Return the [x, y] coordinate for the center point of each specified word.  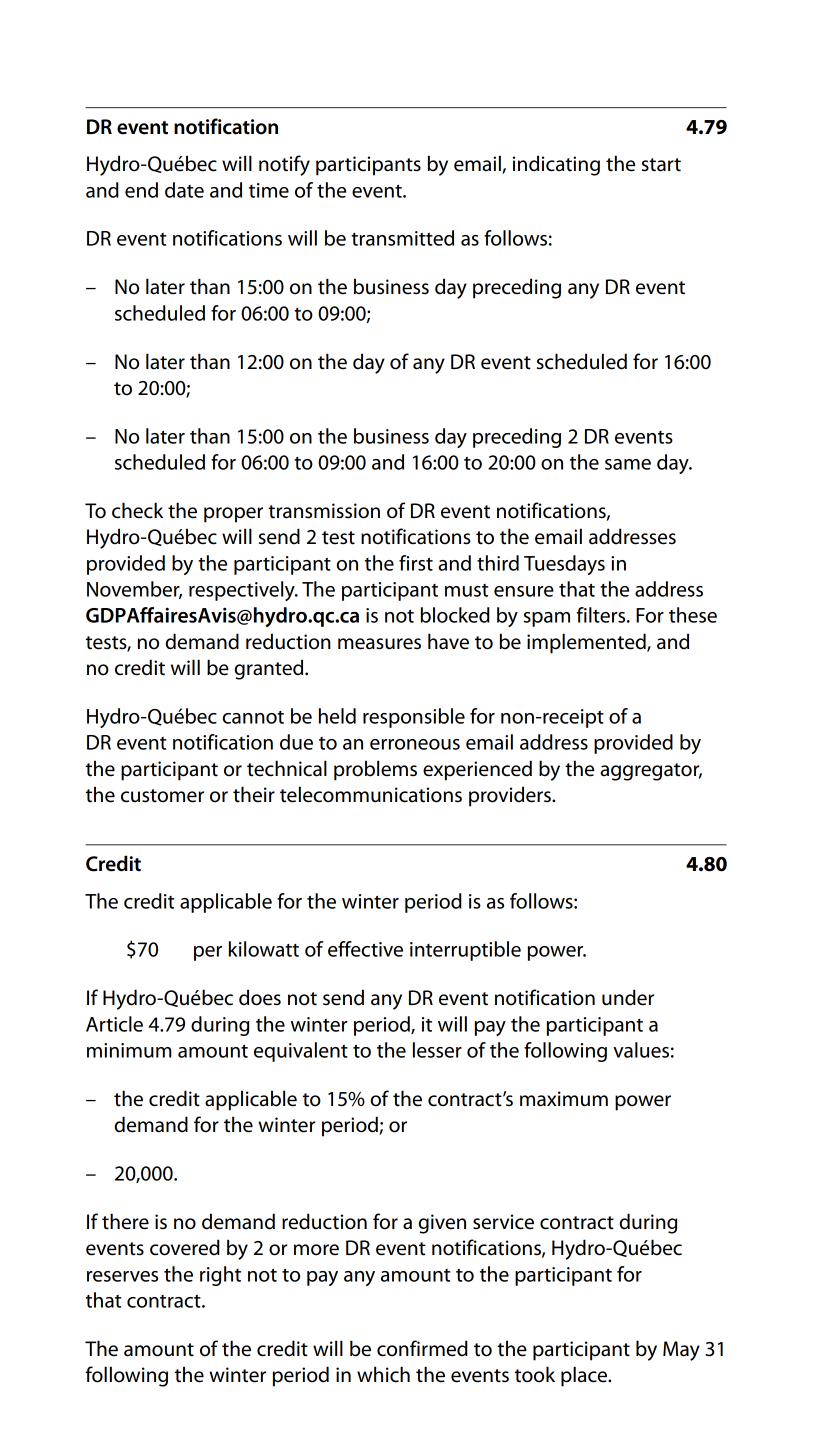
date [184, 190]
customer [162, 796]
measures [379, 644]
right [220, 1276]
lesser [437, 1050]
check [137, 510]
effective [365, 949]
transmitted [402, 238]
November [134, 590]
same [628, 464]
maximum [564, 1099]
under [628, 997]
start [661, 165]
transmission [324, 511]
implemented [587, 643]
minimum [129, 1050]
